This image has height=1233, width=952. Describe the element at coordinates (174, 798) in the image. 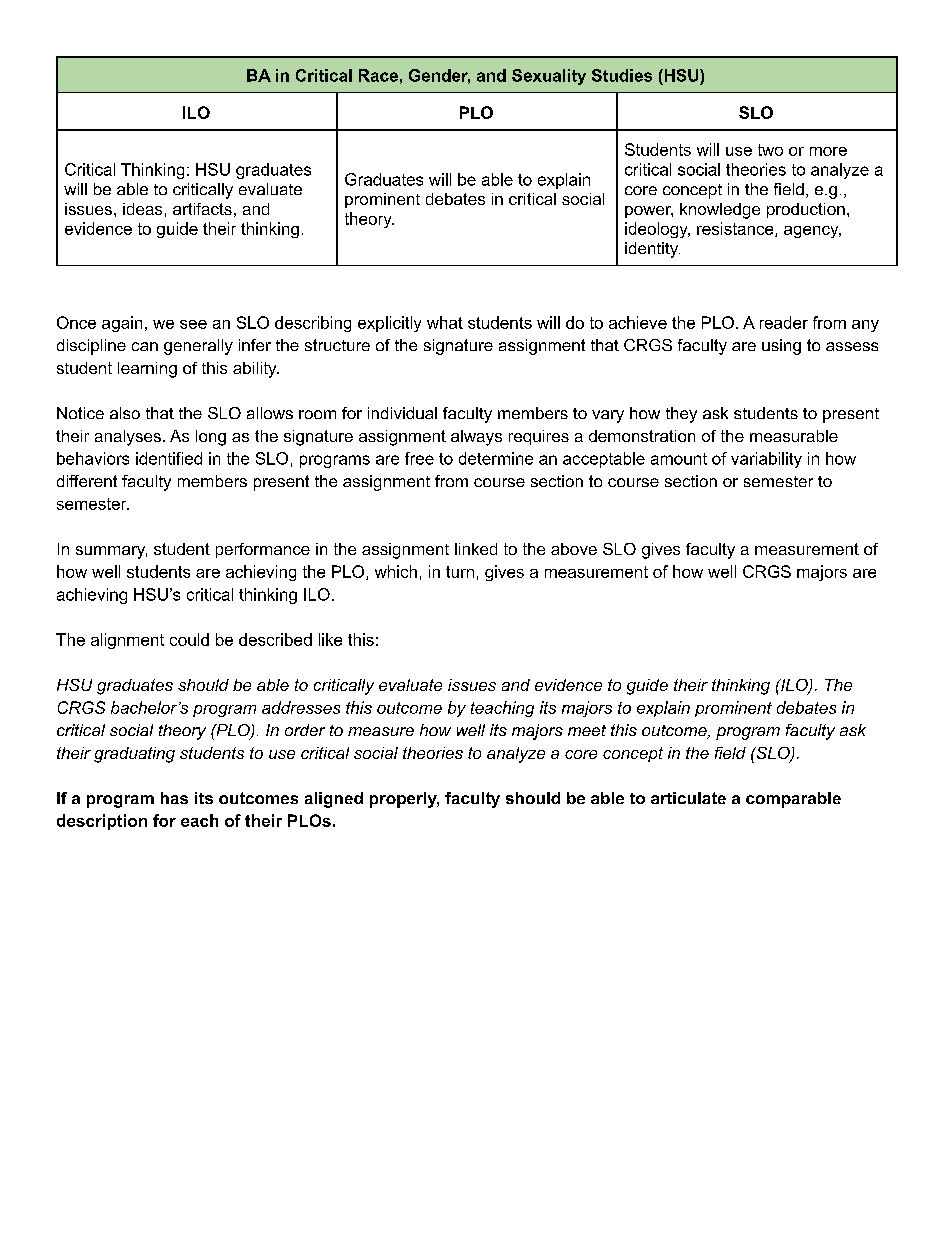

I see `has` at that location.
